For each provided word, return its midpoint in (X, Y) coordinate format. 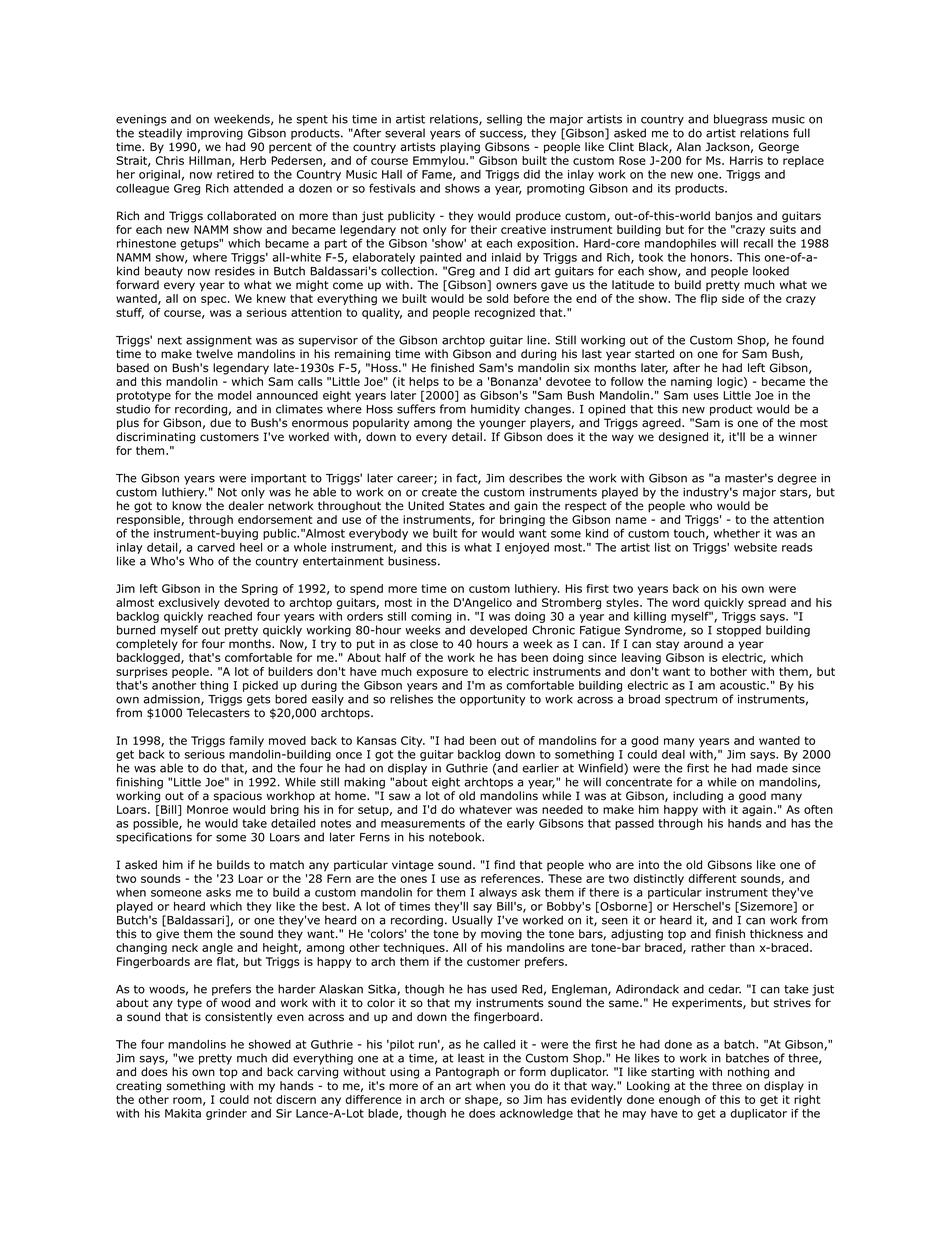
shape (482, 1100)
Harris (746, 160)
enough (679, 1100)
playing (460, 148)
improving (215, 134)
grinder (226, 1114)
